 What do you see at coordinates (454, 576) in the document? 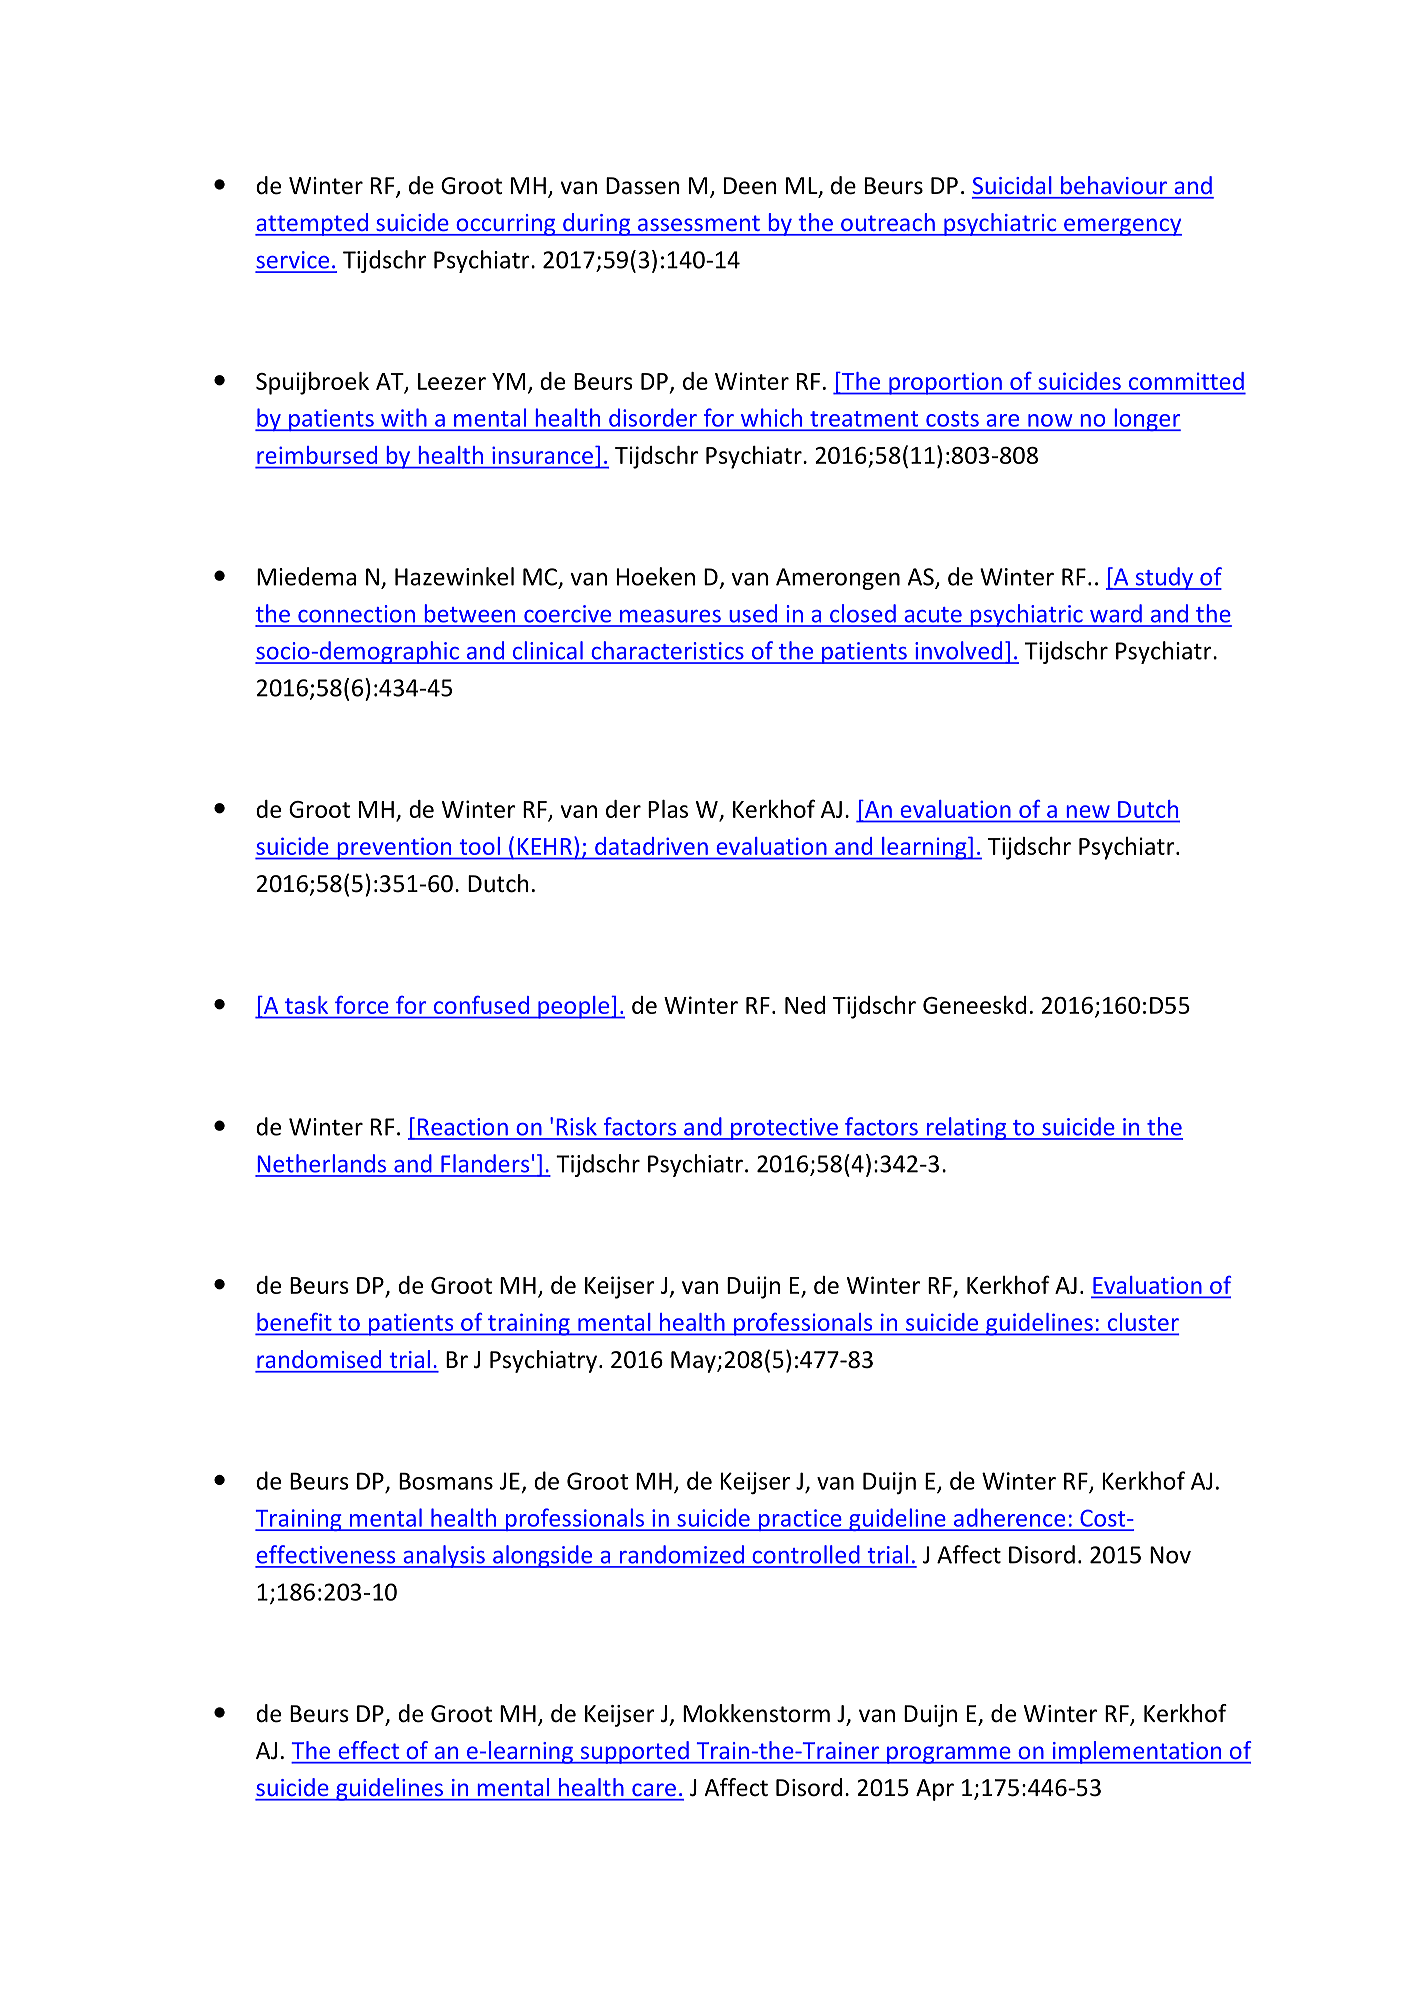
I see `Hazewinkel` at bounding box center [454, 576].
